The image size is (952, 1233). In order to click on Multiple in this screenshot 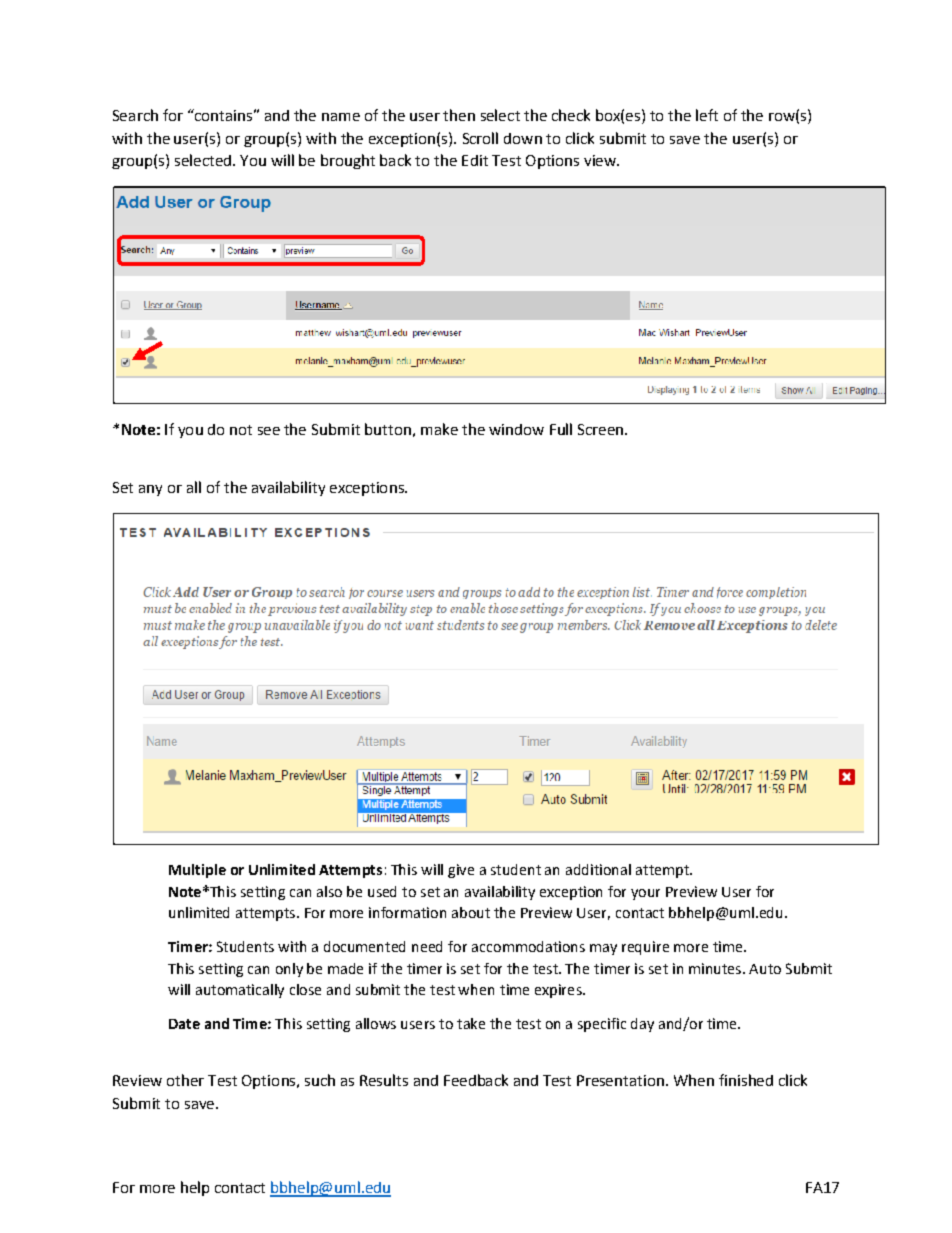, I will do `click(197, 871)`.
